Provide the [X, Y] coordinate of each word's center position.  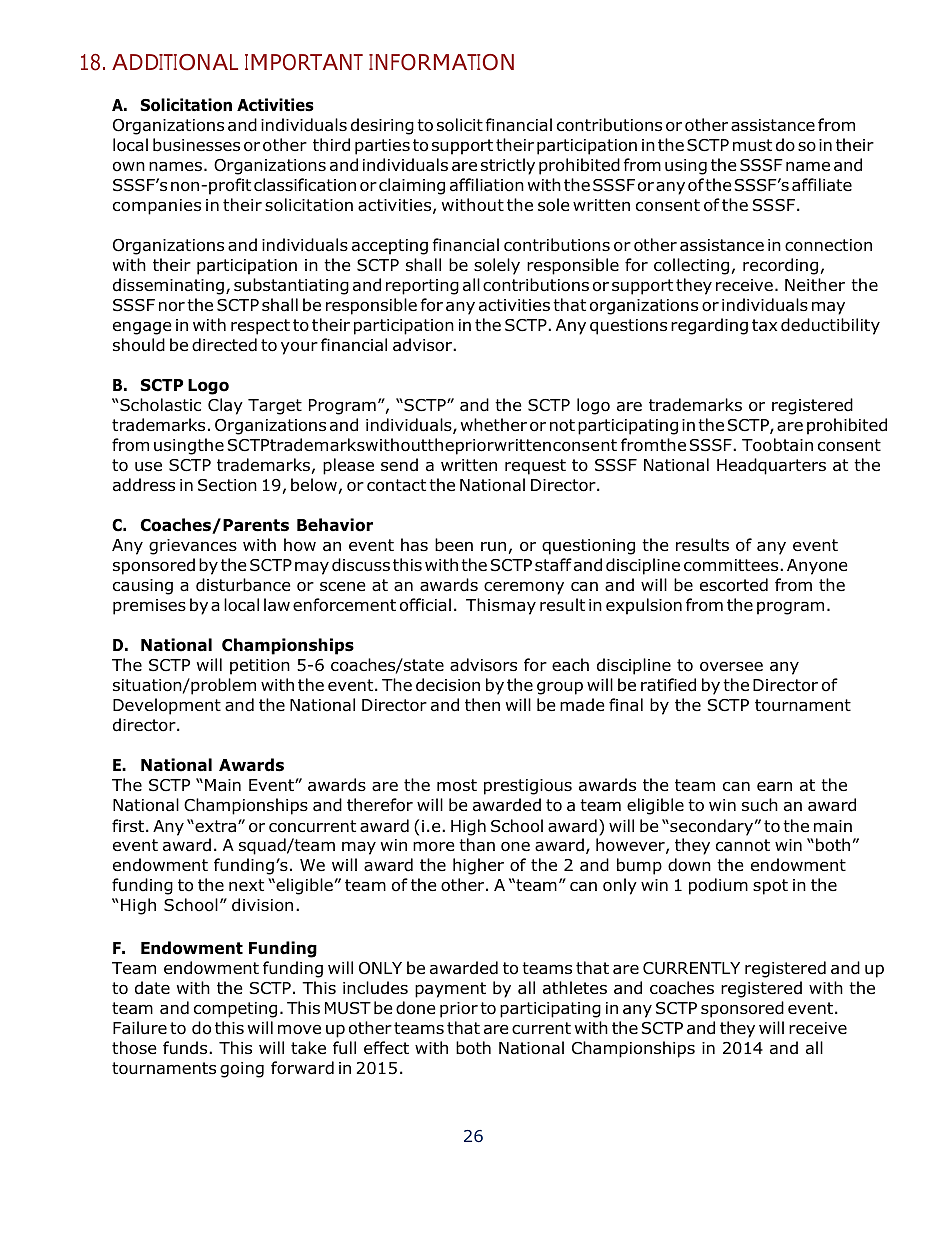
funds [186, 1048]
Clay [225, 406]
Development [167, 706]
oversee [731, 666]
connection [828, 245]
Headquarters [771, 466]
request [535, 467]
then [482, 704]
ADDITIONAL [175, 62]
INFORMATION [441, 62]
